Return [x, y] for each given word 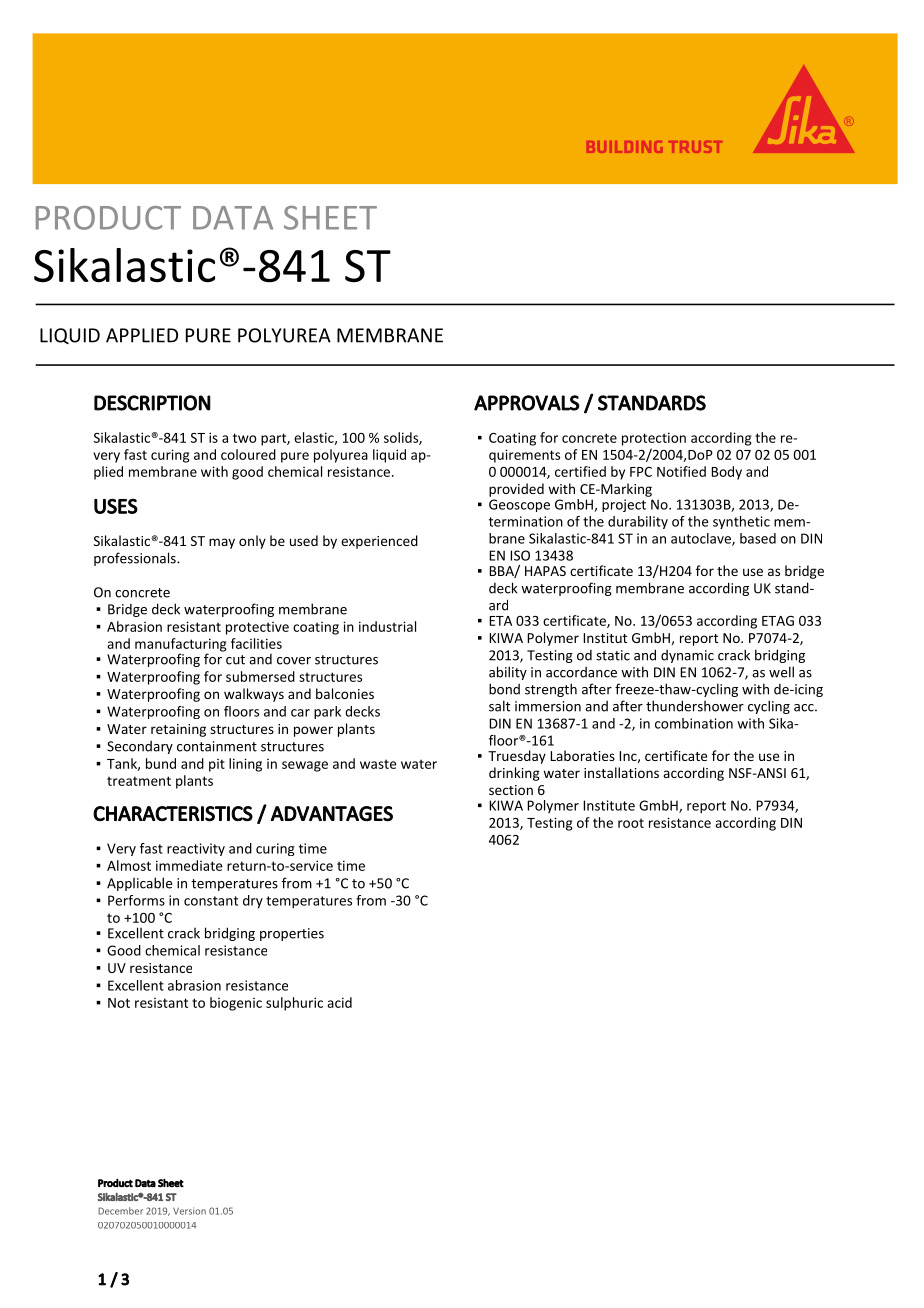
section [511, 790]
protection [654, 439]
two [244, 438]
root [631, 823]
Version [189, 1211]
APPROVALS [527, 403]
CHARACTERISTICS [173, 814]
